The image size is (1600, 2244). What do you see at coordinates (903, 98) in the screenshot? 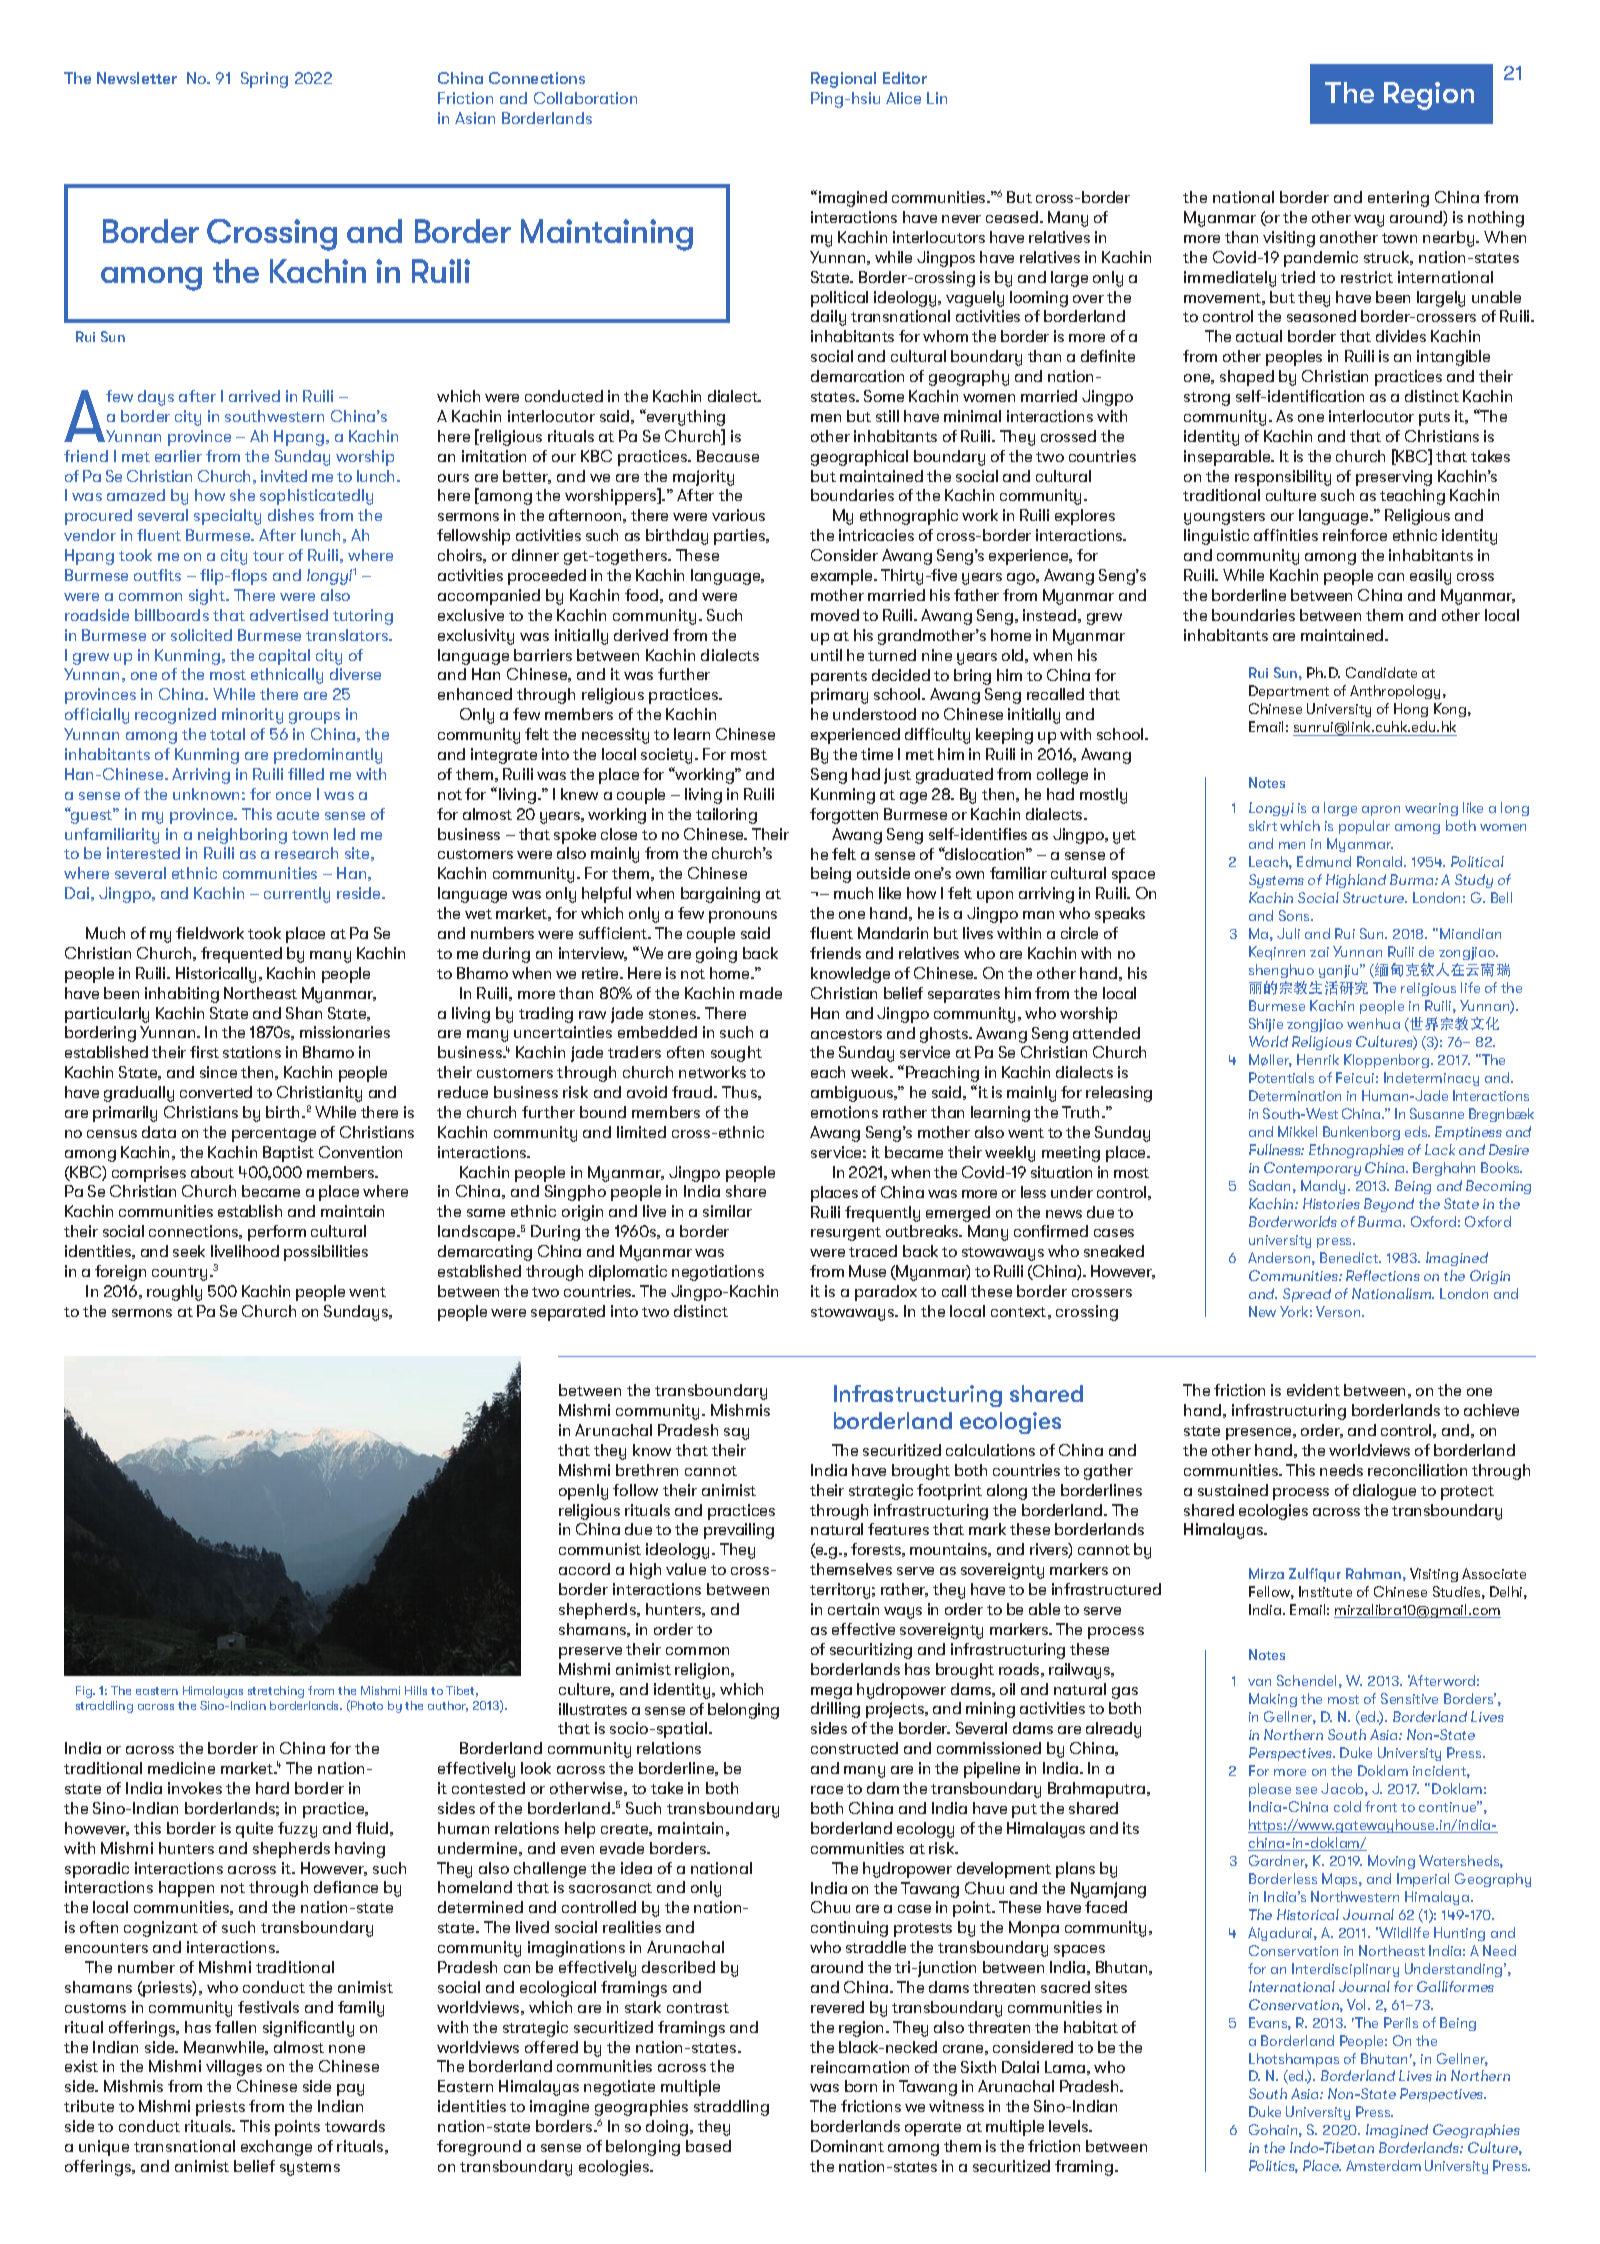
I see `Alice` at bounding box center [903, 98].
